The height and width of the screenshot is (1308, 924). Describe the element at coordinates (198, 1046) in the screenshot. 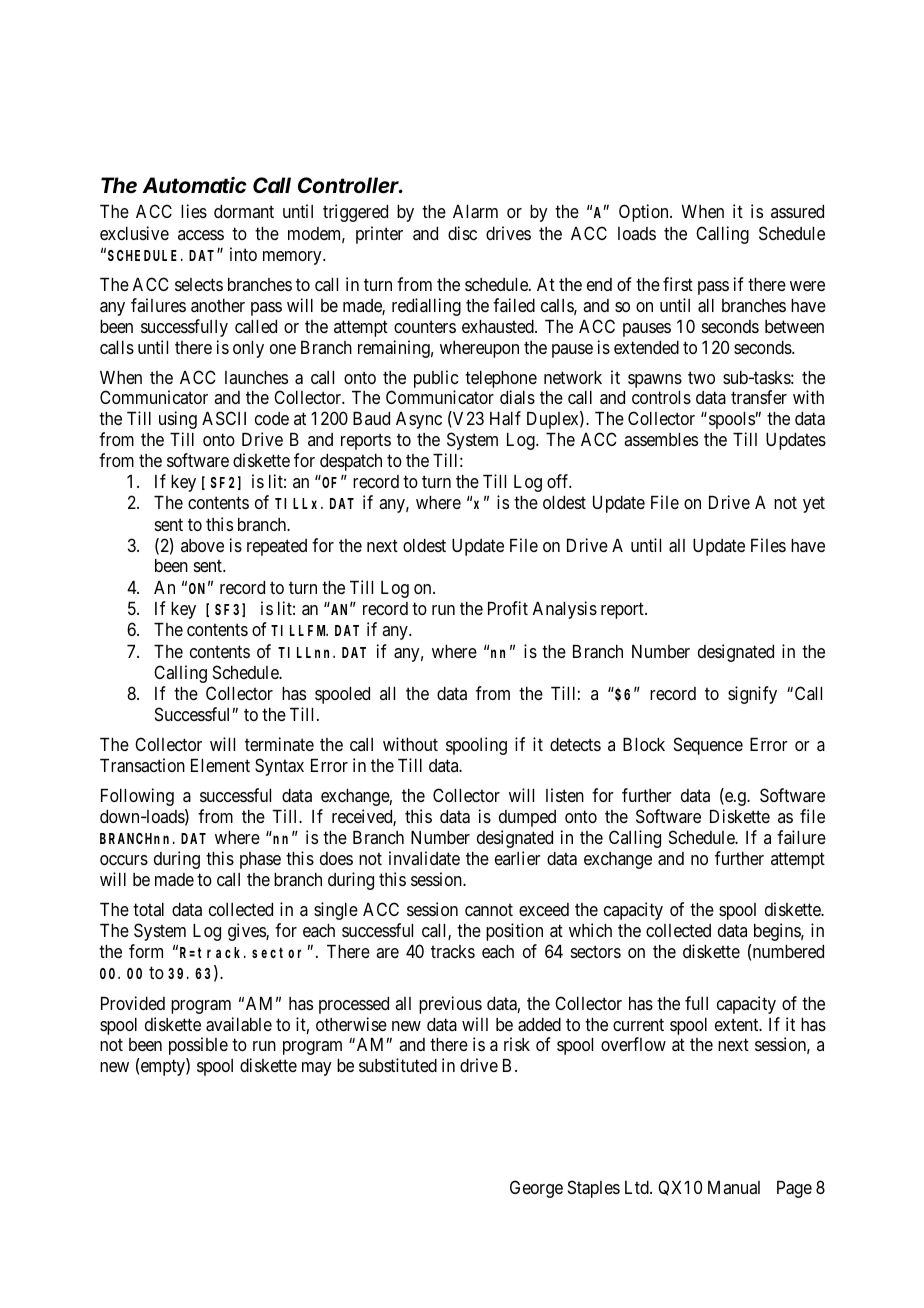

I see `possible` at that location.
